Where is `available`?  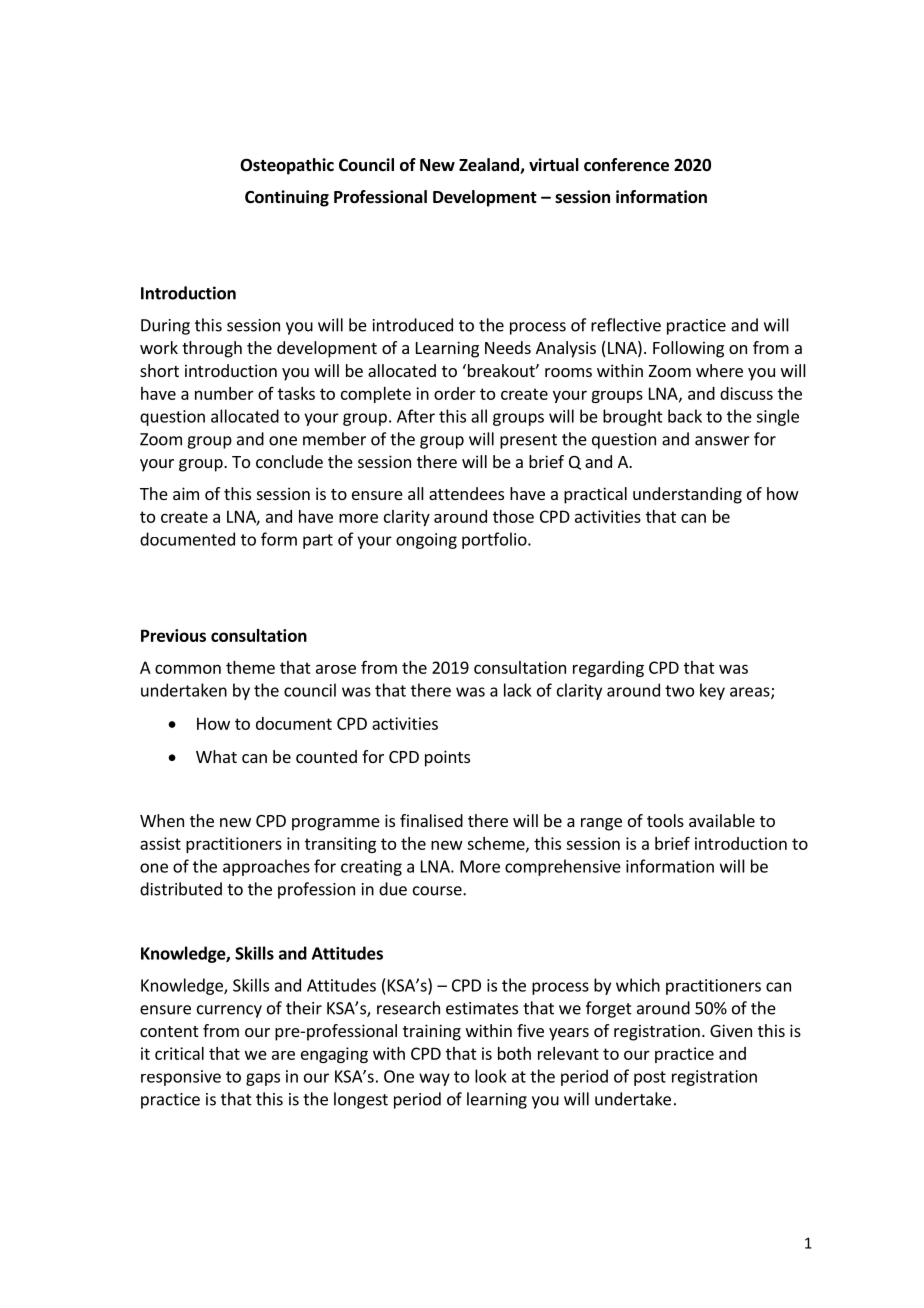
available is located at coordinates (722, 820).
